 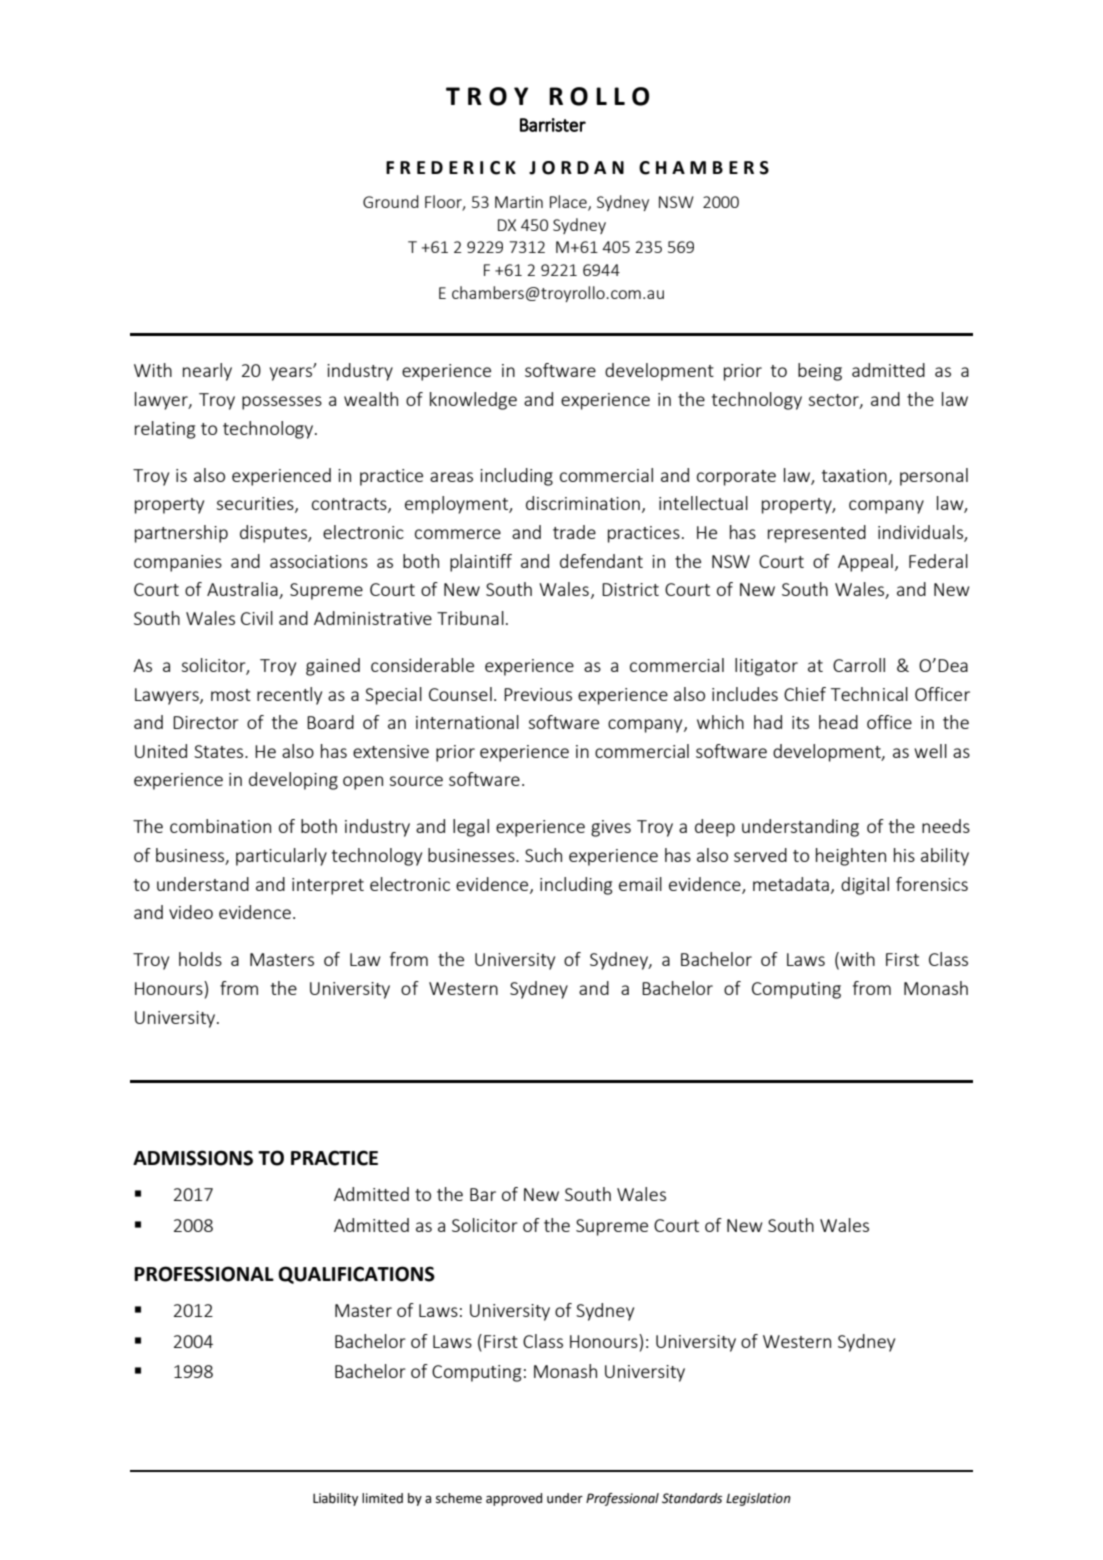 I want to click on heighten, so click(x=851, y=857).
